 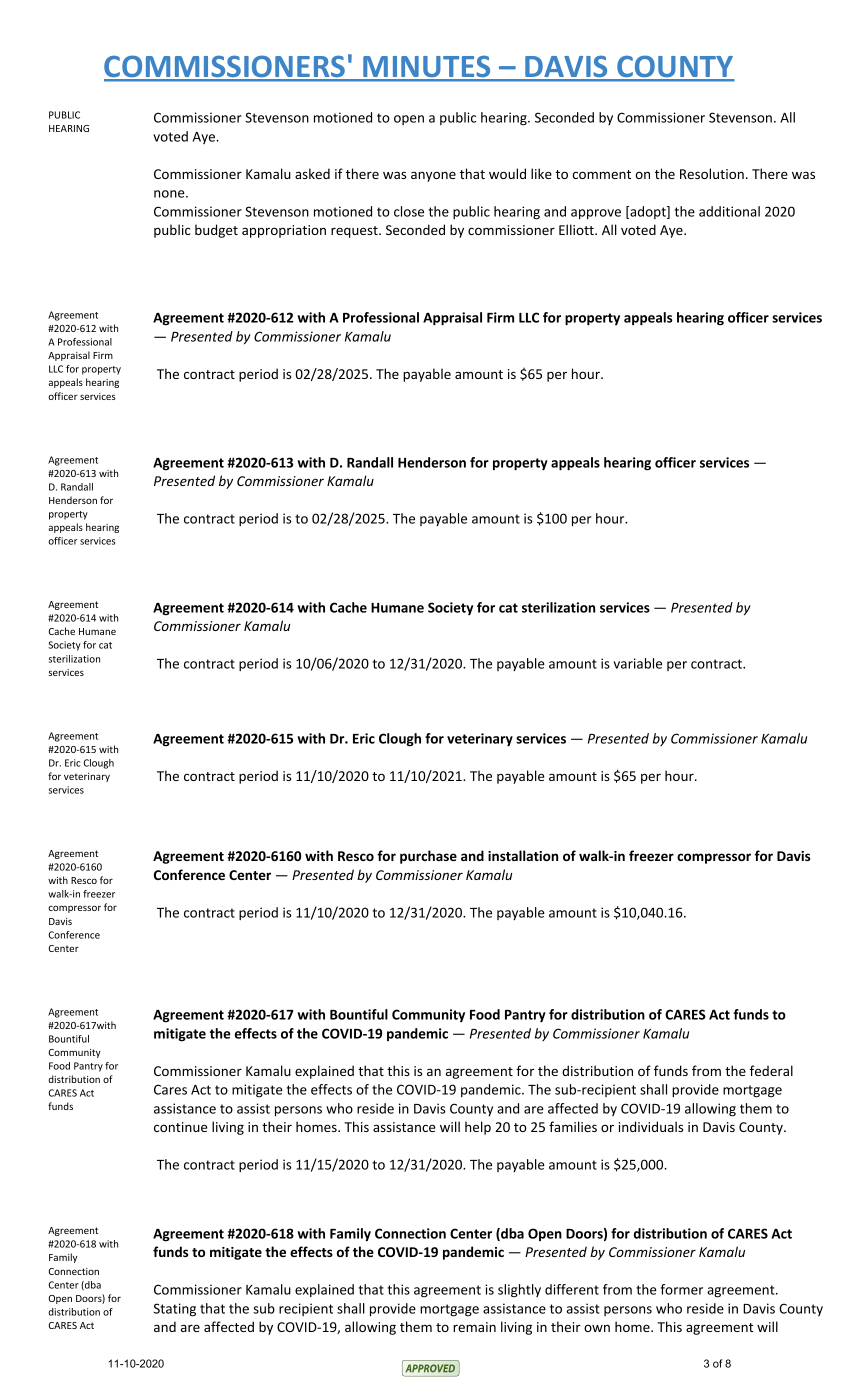 What do you see at coordinates (712, 173) in the screenshot?
I see `Resolution` at bounding box center [712, 173].
